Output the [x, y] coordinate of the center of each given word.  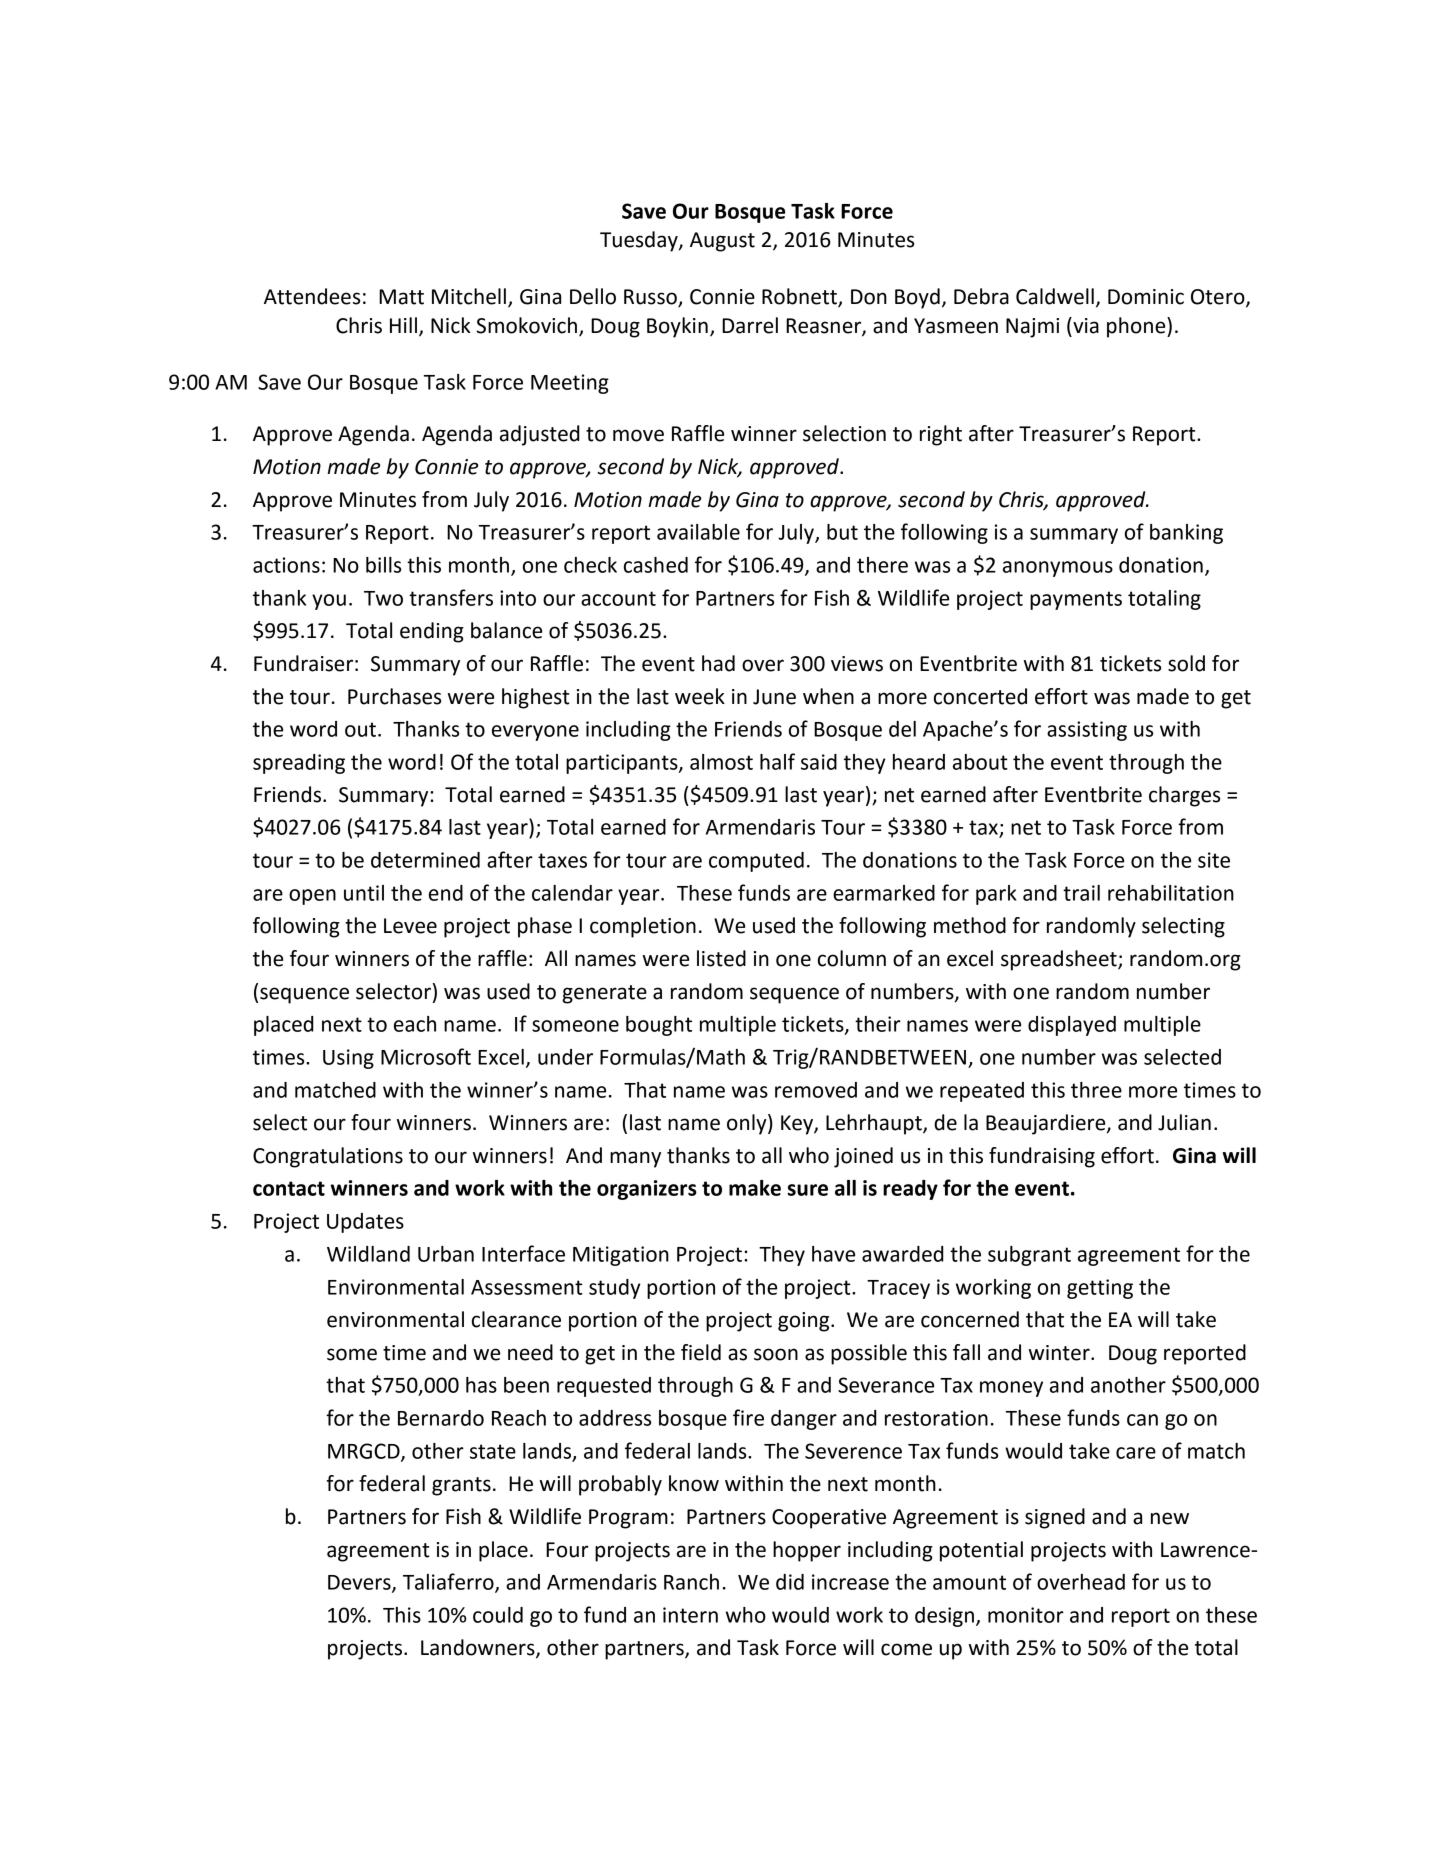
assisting [1087, 731]
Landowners [479, 1648]
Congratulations [328, 1157]
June [774, 697]
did [790, 1582]
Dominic [1146, 297]
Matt [401, 297]
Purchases [394, 696]
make [755, 1188]
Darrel [750, 325]
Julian [1184, 1122]
